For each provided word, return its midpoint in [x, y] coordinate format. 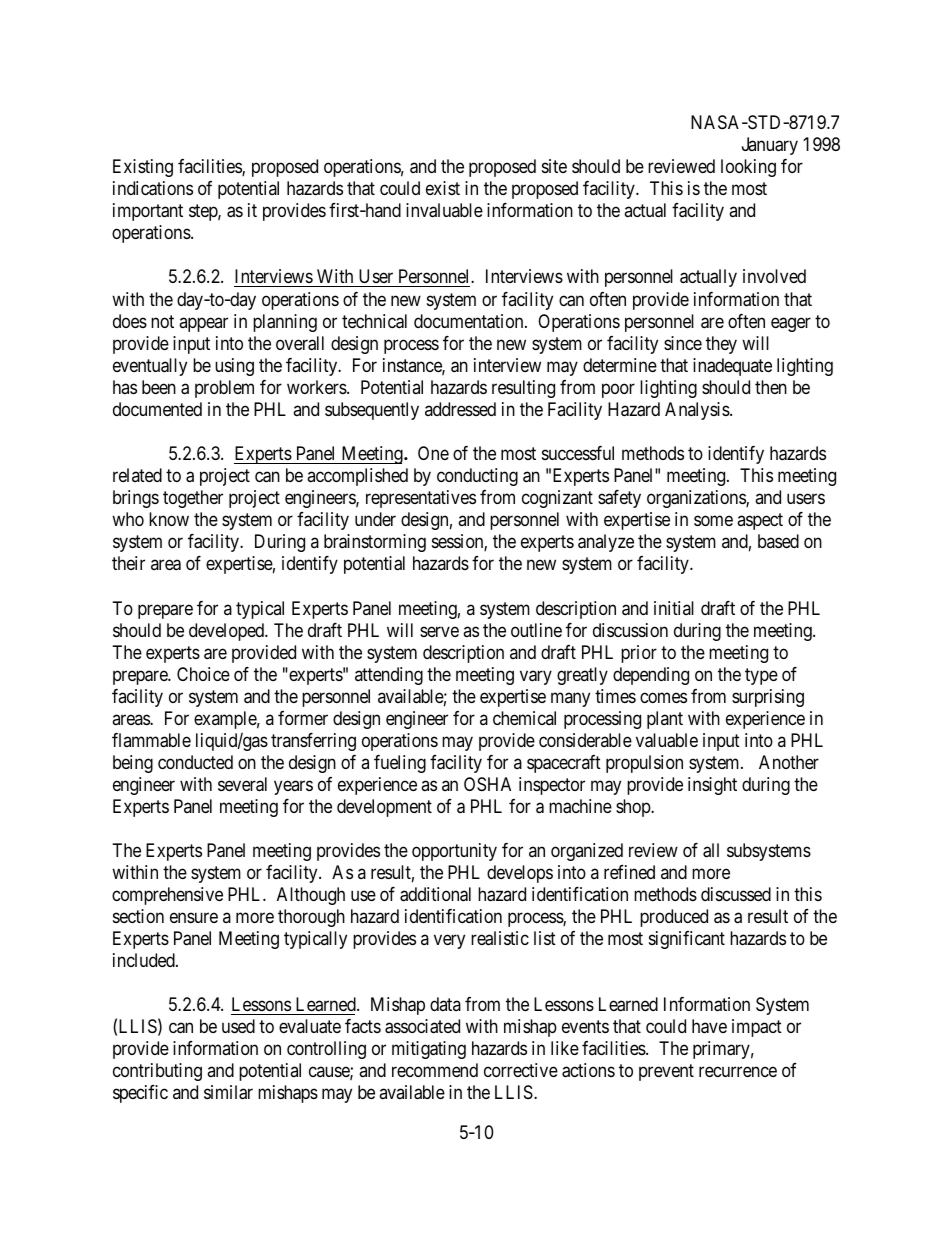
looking [748, 168]
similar [228, 1092]
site [554, 166]
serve [439, 631]
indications [153, 188]
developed [228, 632]
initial [674, 608]
